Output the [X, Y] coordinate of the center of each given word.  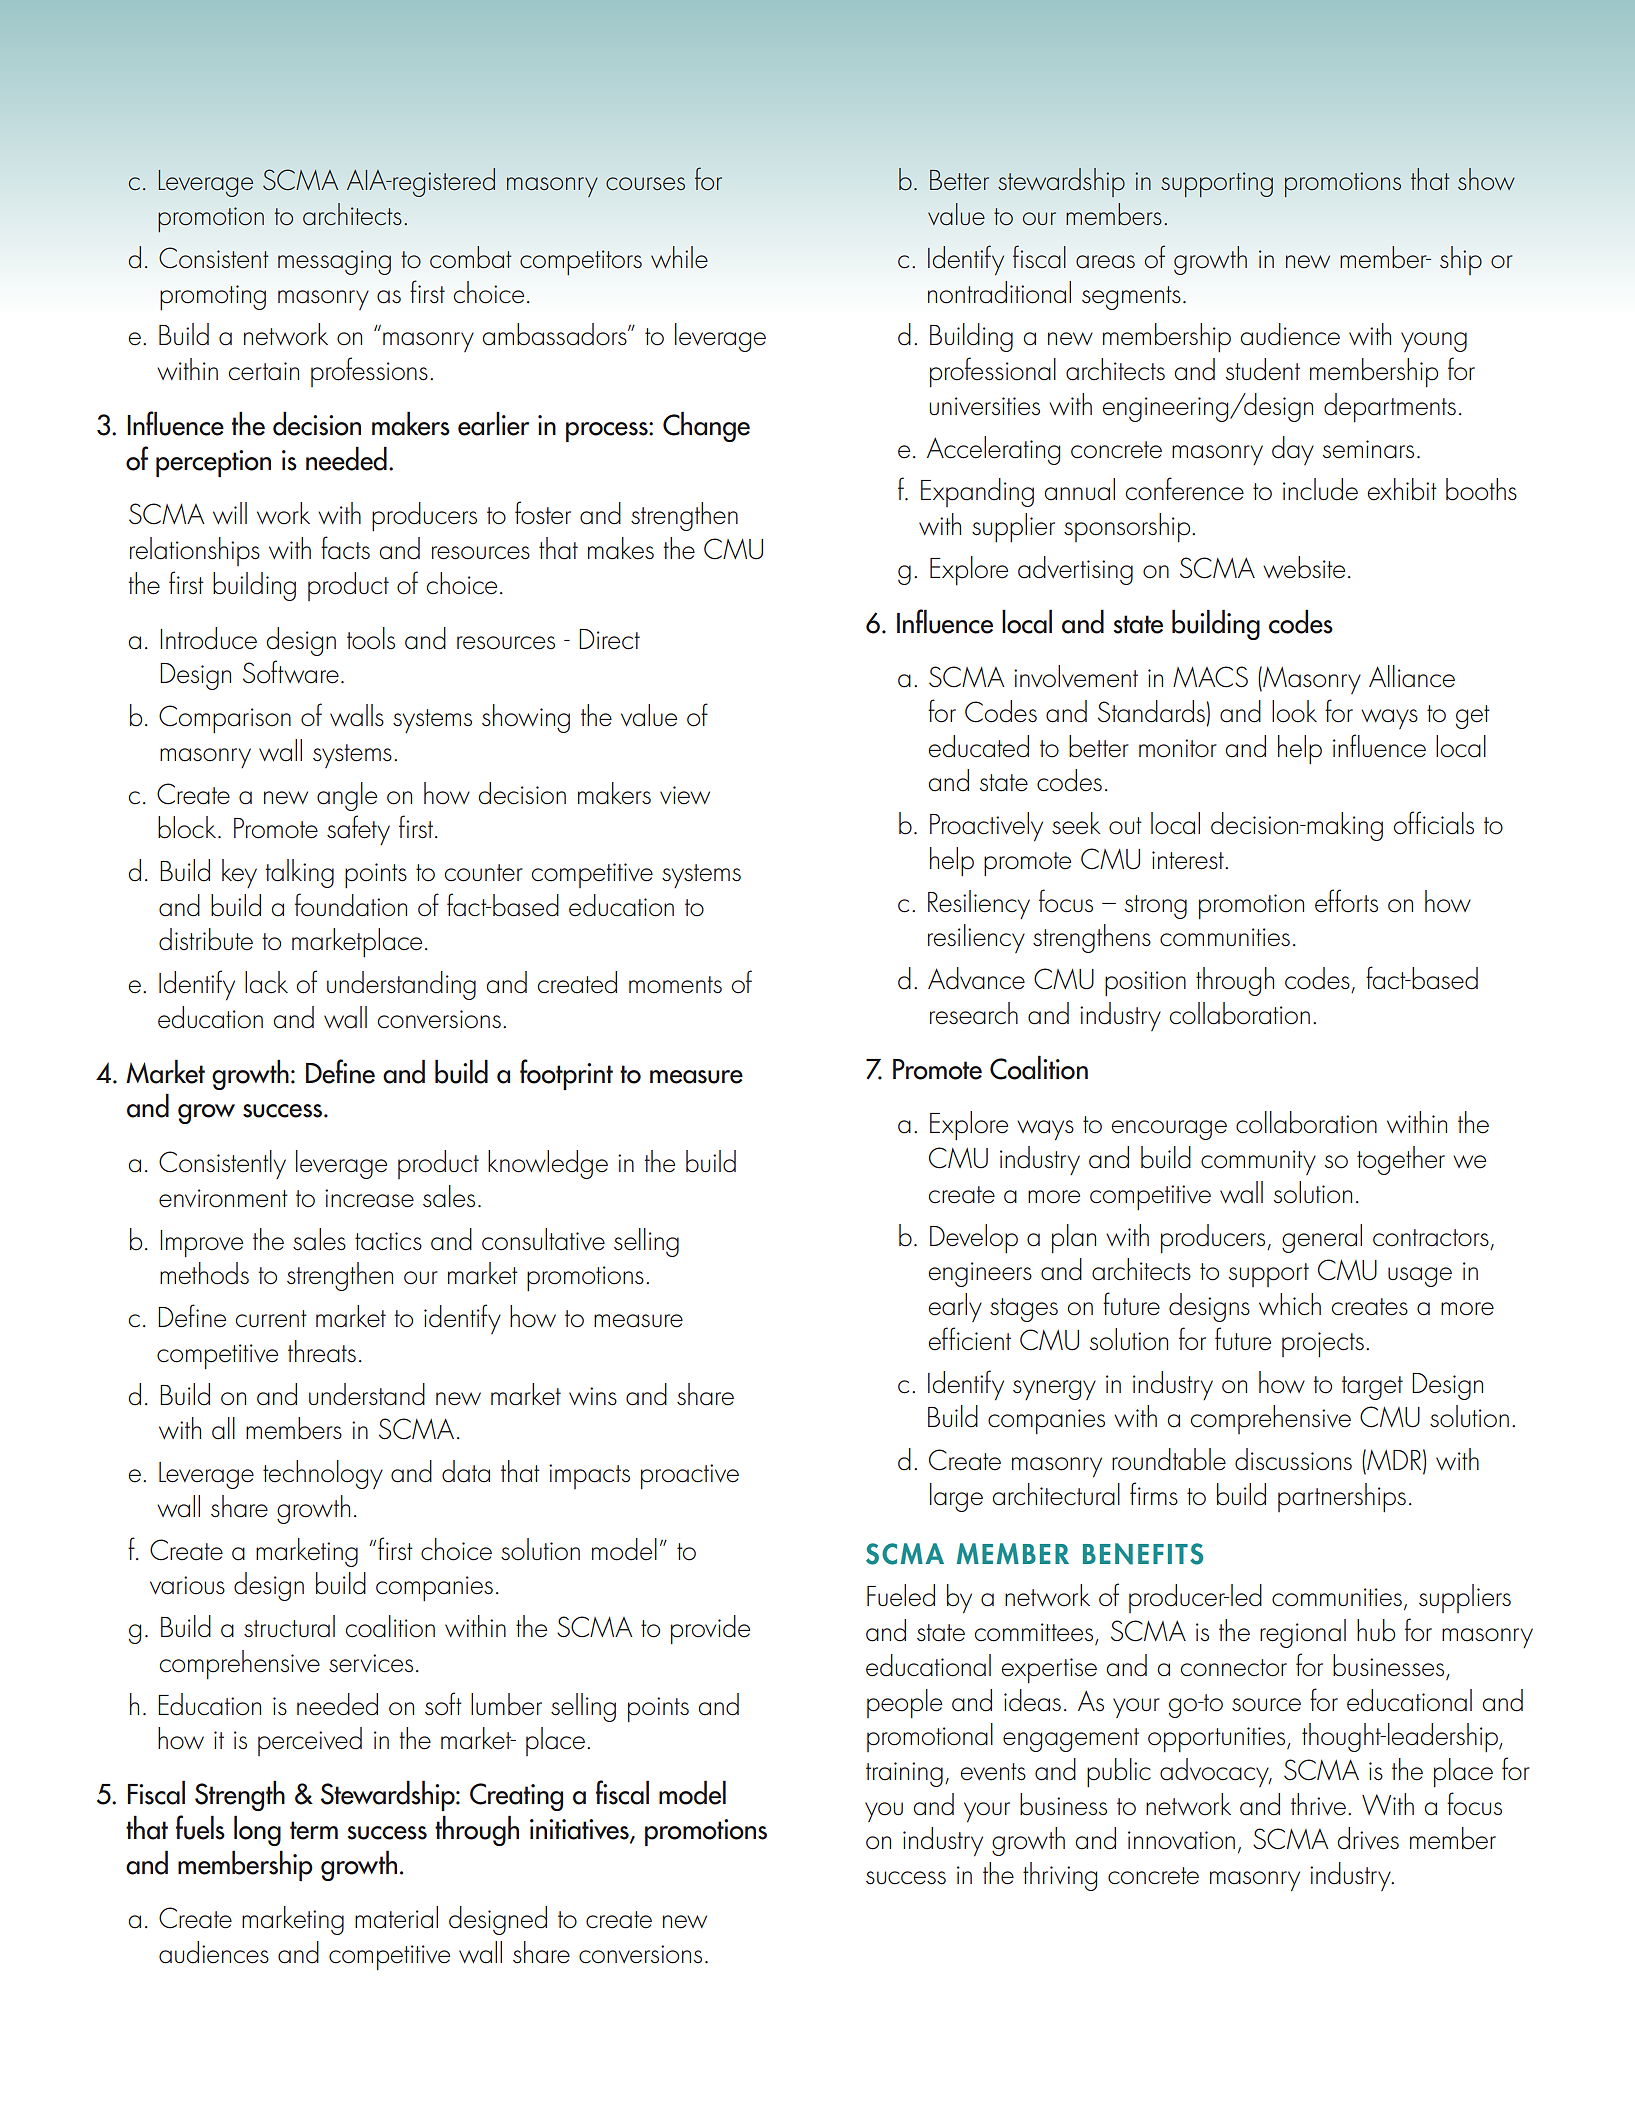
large [956, 1497]
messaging [334, 262]
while [679, 257]
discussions [1293, 1459]
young [1434, 342]
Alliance [1412, 676]
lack [266, 982]
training [904, 1774]
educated [978, 746]
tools [371, 638]
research [974, 1013]
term [314, 1830]
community [1258, 1162]
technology [323, 1474]
